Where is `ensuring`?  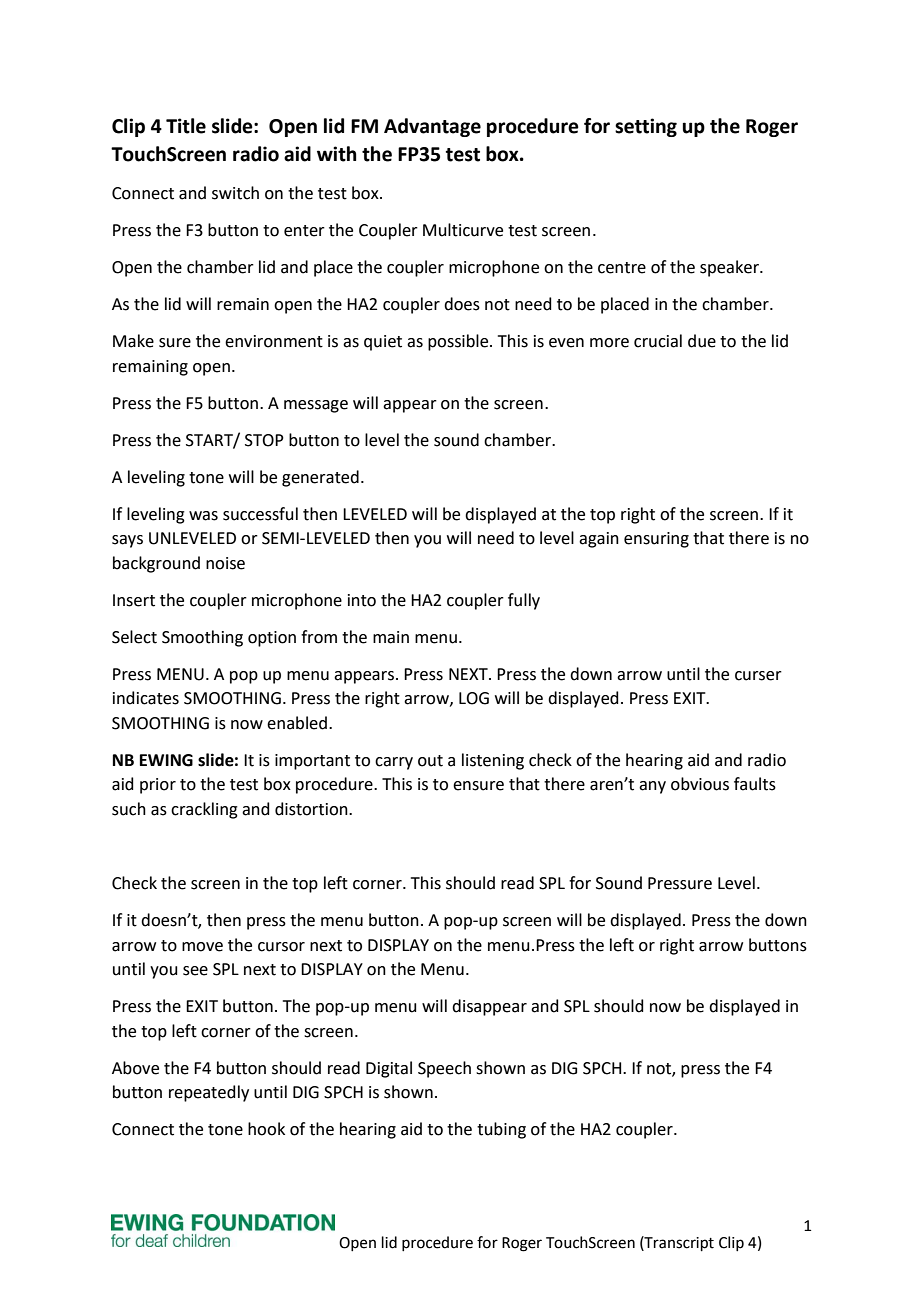
ensuring is located at coordinates (656, 540).
